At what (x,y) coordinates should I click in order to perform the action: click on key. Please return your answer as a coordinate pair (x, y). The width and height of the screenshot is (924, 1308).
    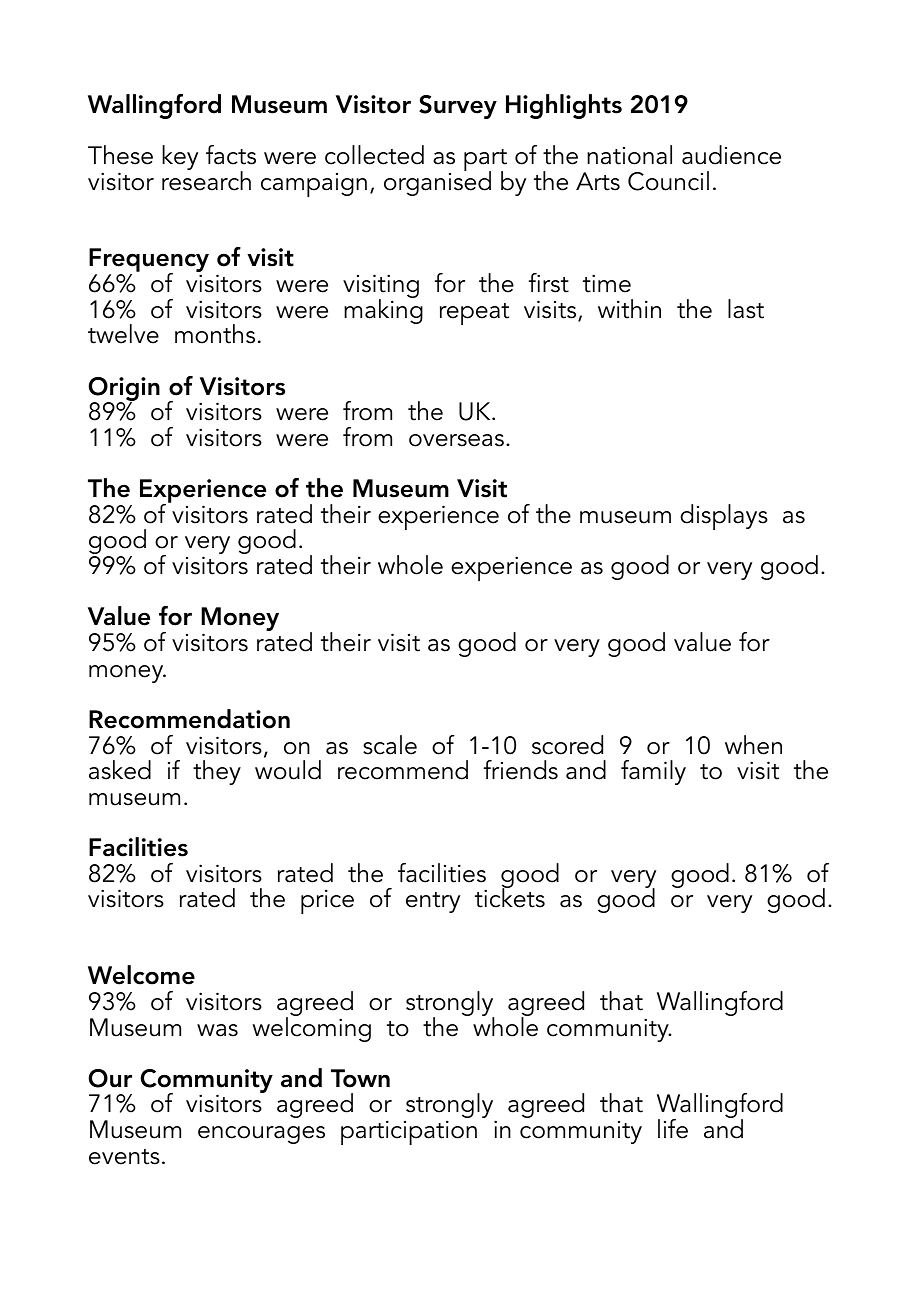
    Looking at the image, I should click on (180, 157).
